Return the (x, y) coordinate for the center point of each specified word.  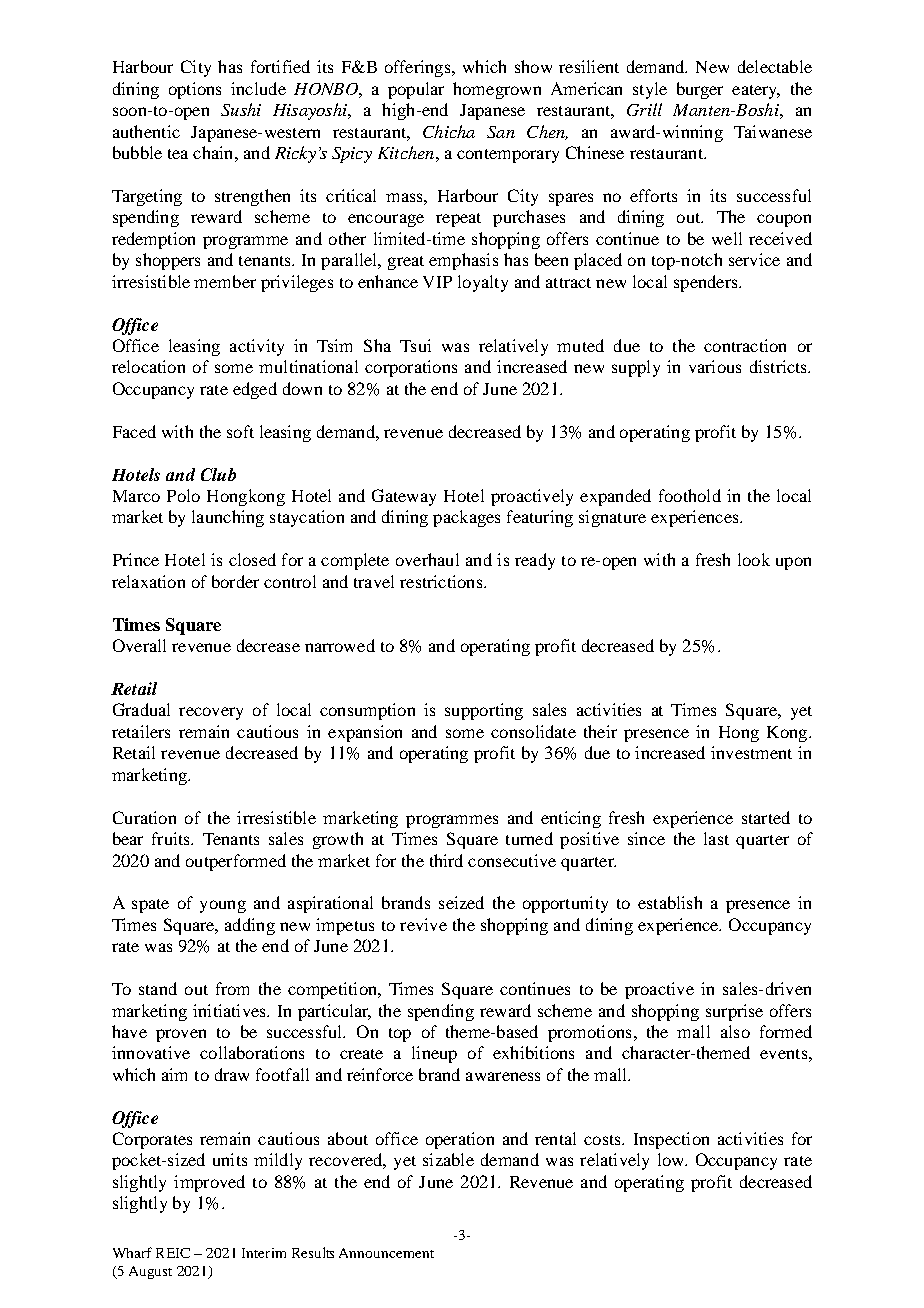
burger (700, 90)
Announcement (386, 1253)
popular (416, 90)
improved (209, 1183)
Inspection (671, 1140)
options (195, 90)
